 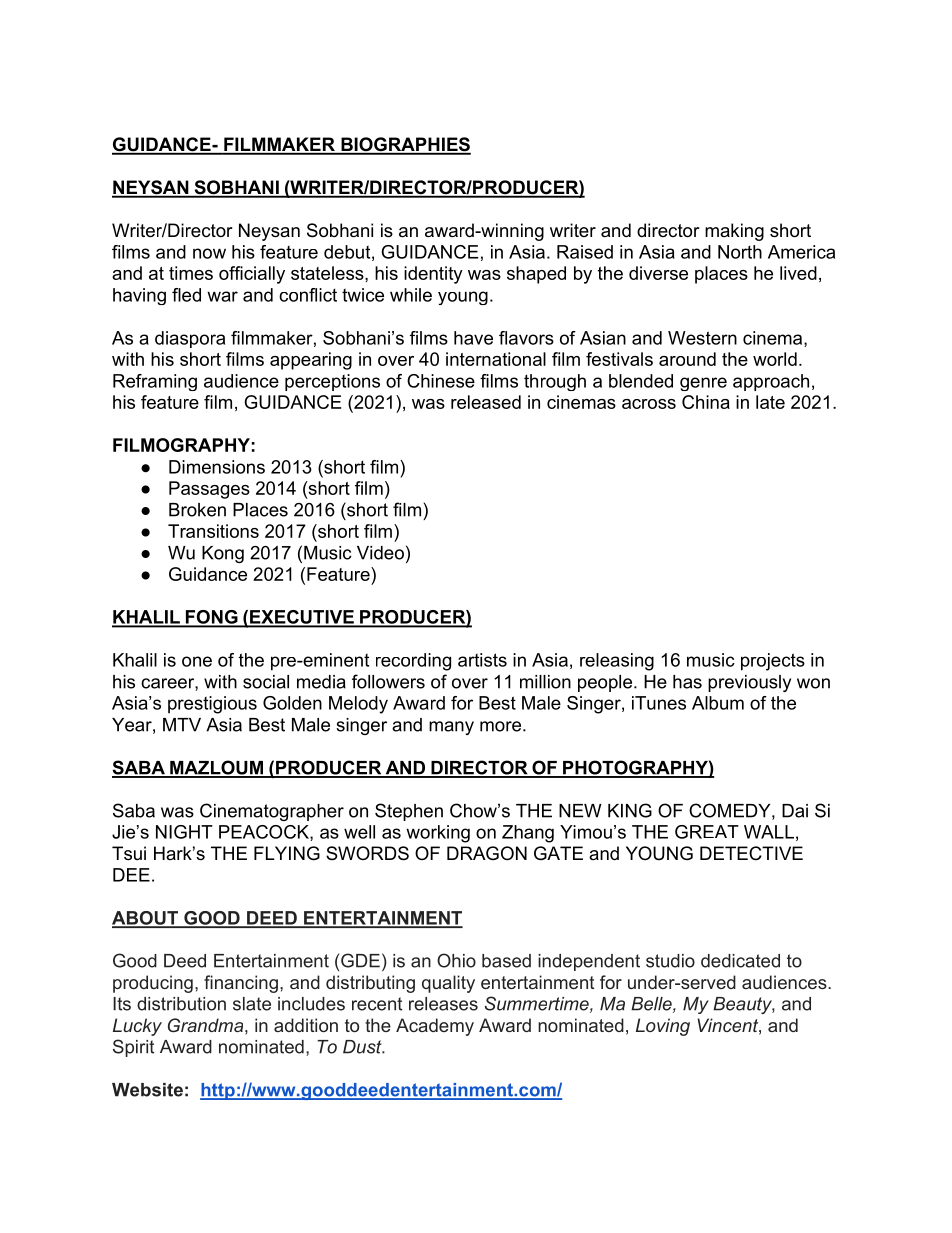 I want to click on FONG, so click(x=211, y=618).
